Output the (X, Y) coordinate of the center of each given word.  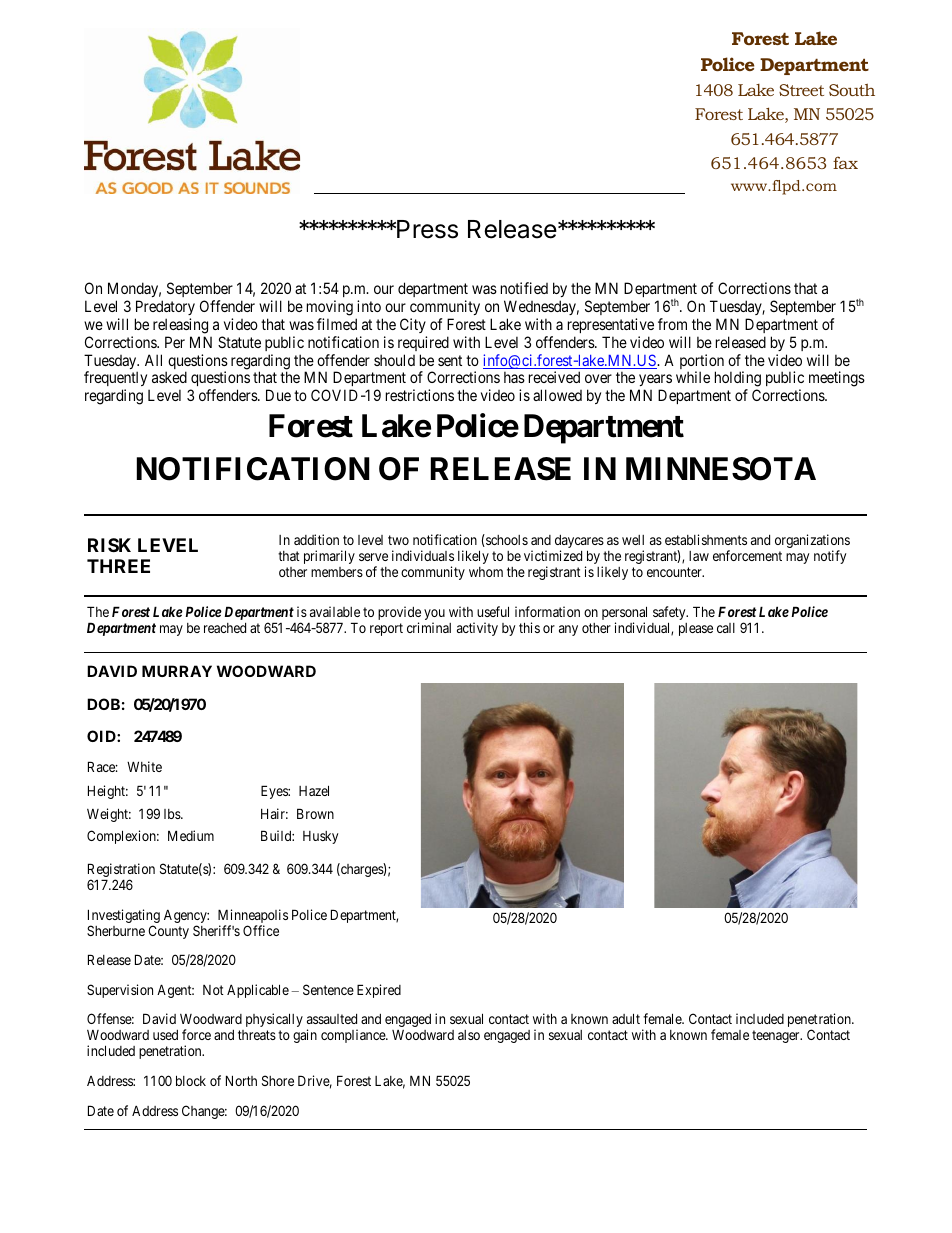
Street (801, 90)
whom (486, 572)
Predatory (165, 307)
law (699, 556)
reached (225, 628)
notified (524, 288)
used (165, 1035)
